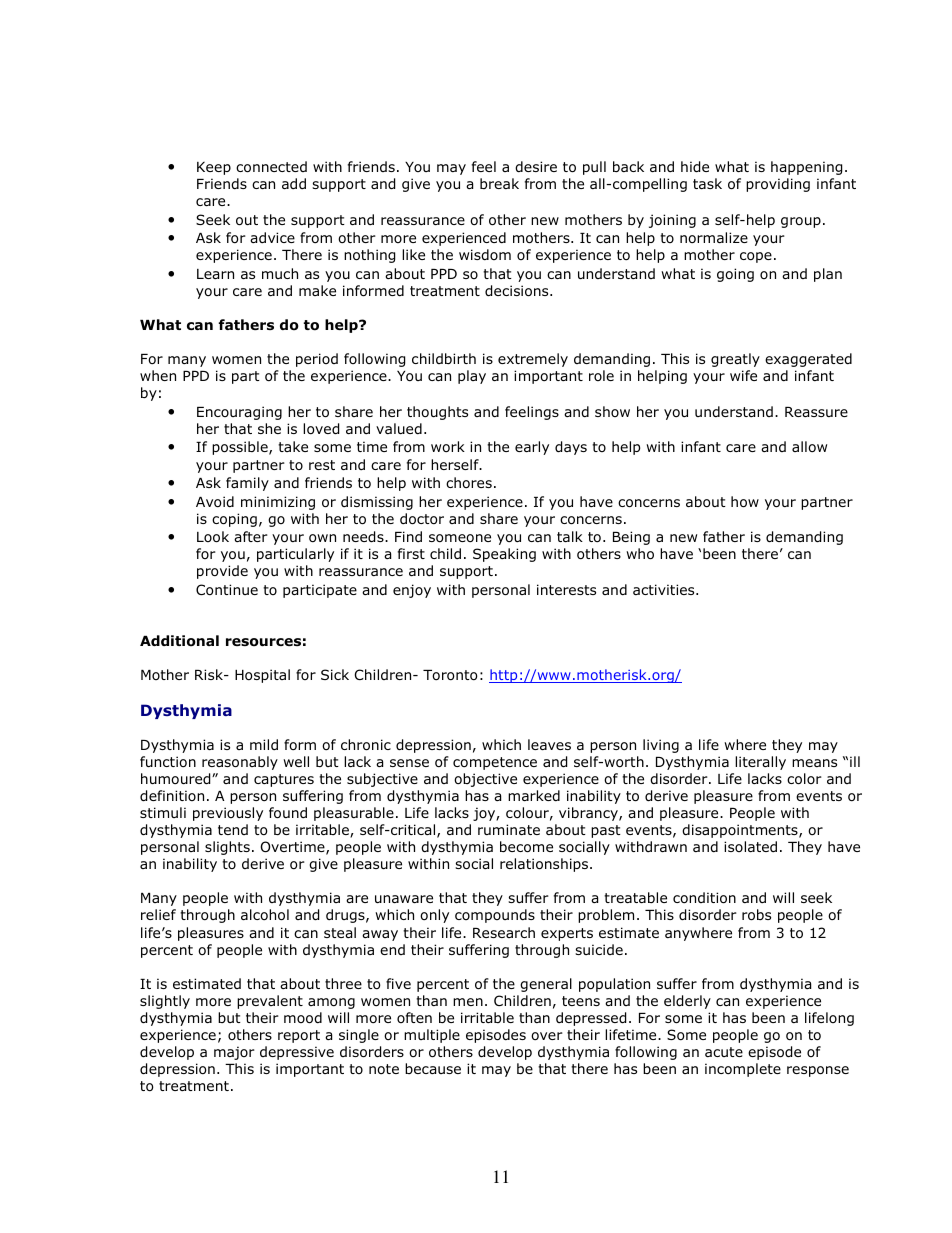 This page has height=1233, width=952. Describe the element at coordinates (526, 847) in the page. I see `become` at that location.
